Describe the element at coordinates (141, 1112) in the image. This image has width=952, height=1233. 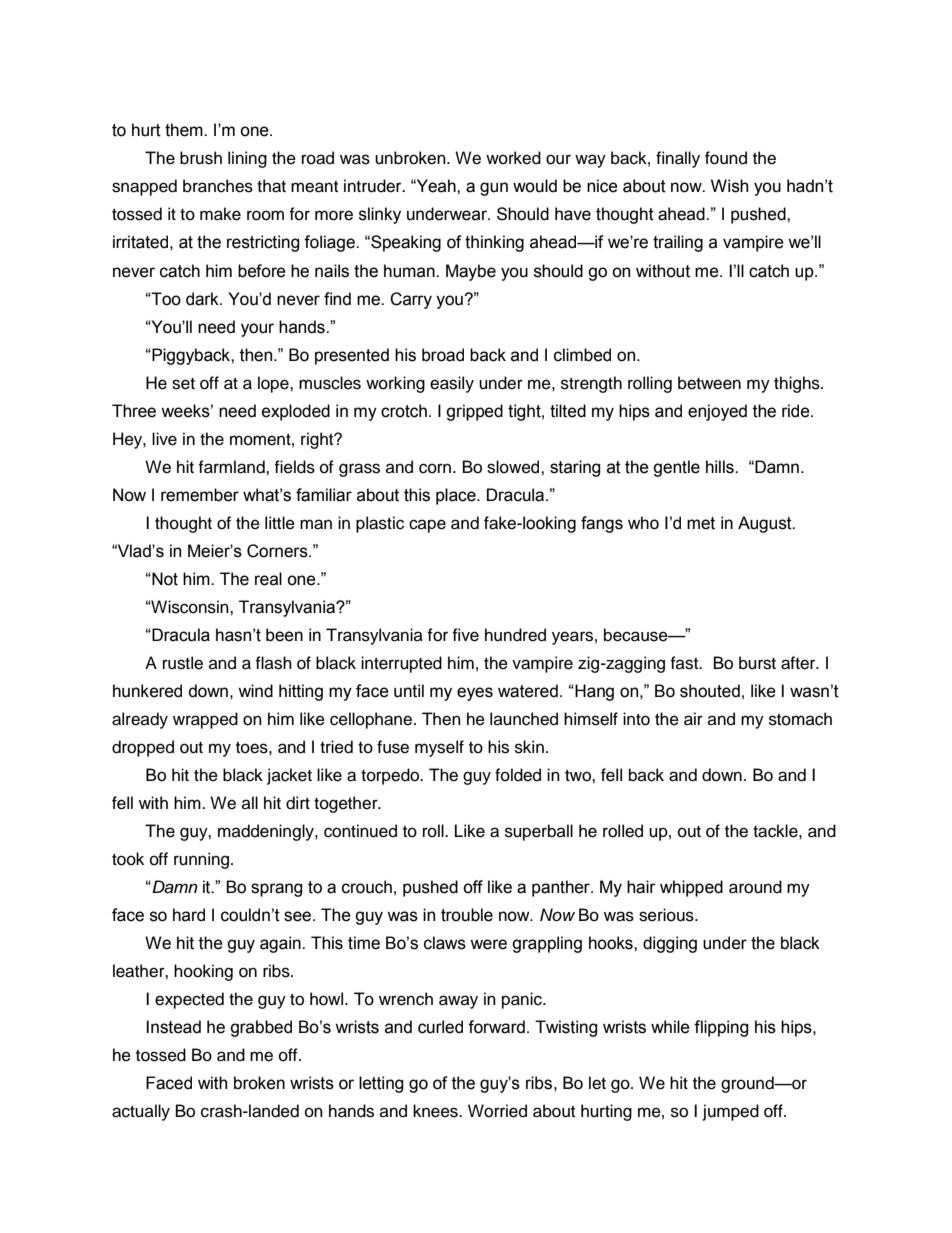
I see `actually` at that location.
